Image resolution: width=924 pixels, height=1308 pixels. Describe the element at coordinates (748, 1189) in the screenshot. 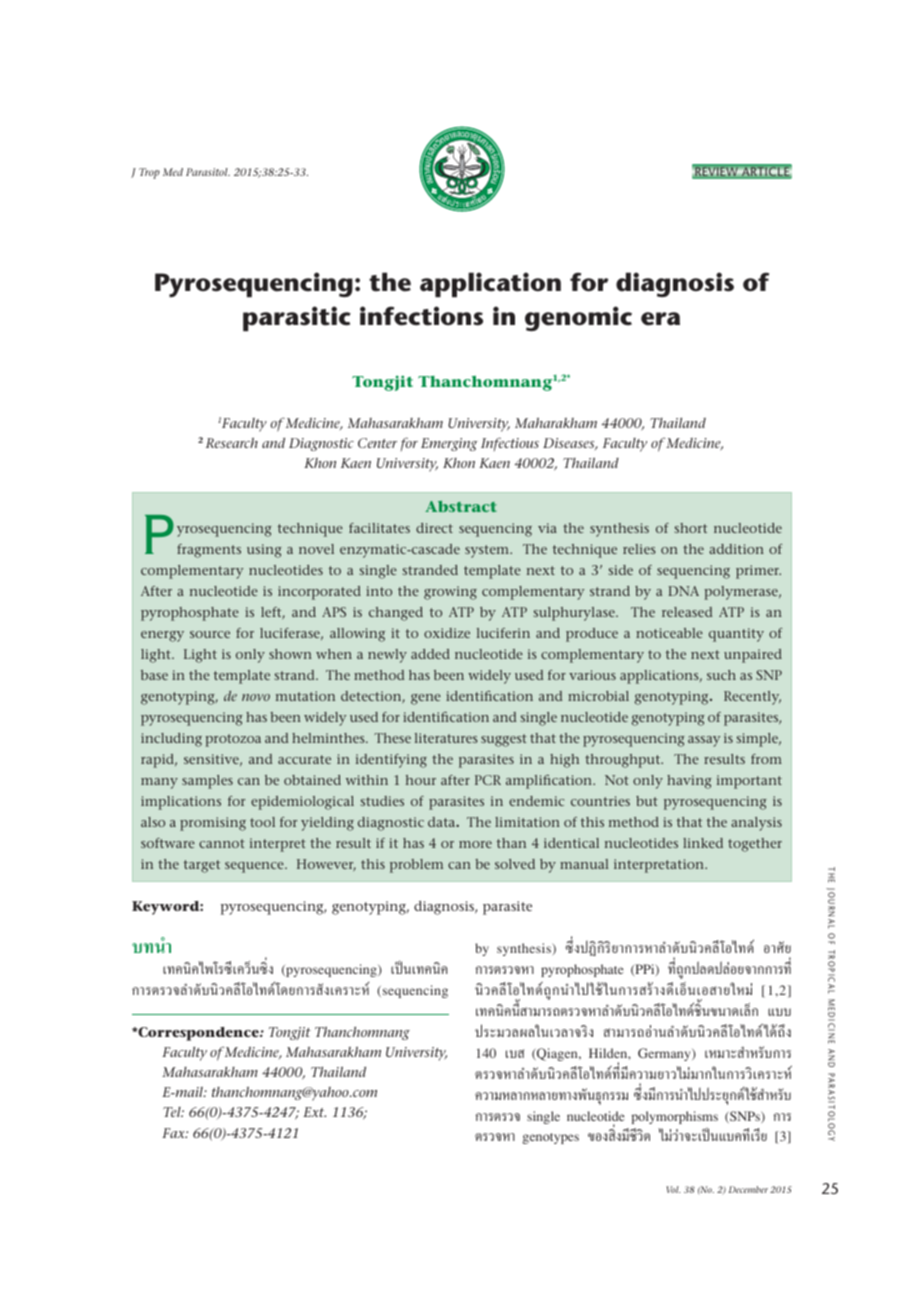

I see `December` at that location.
